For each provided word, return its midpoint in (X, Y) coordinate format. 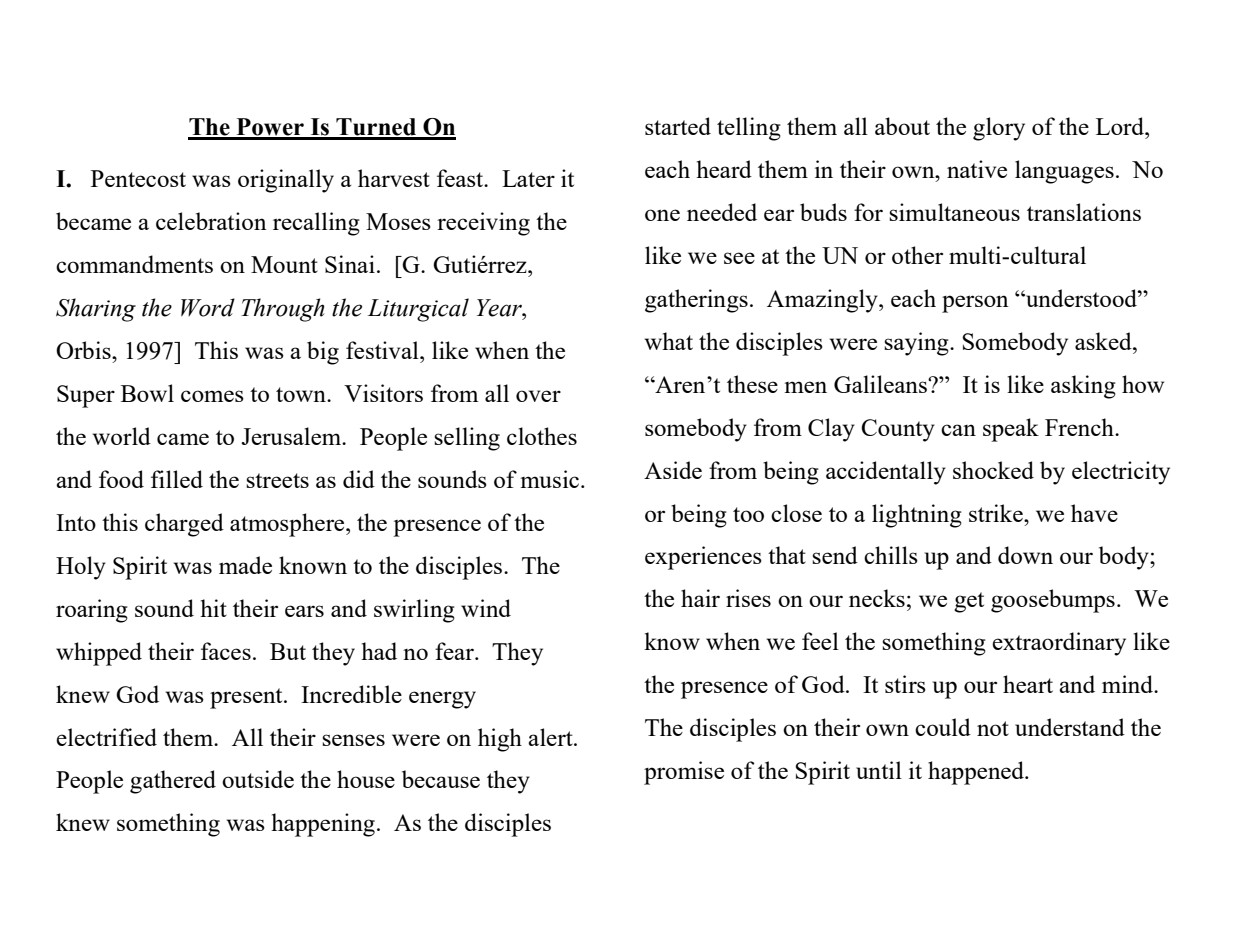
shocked (993, 470)
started (678, 126)
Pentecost (138, 178)
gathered (173, 782)
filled (177, 479)
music (550, 479)
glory (999, 129)
